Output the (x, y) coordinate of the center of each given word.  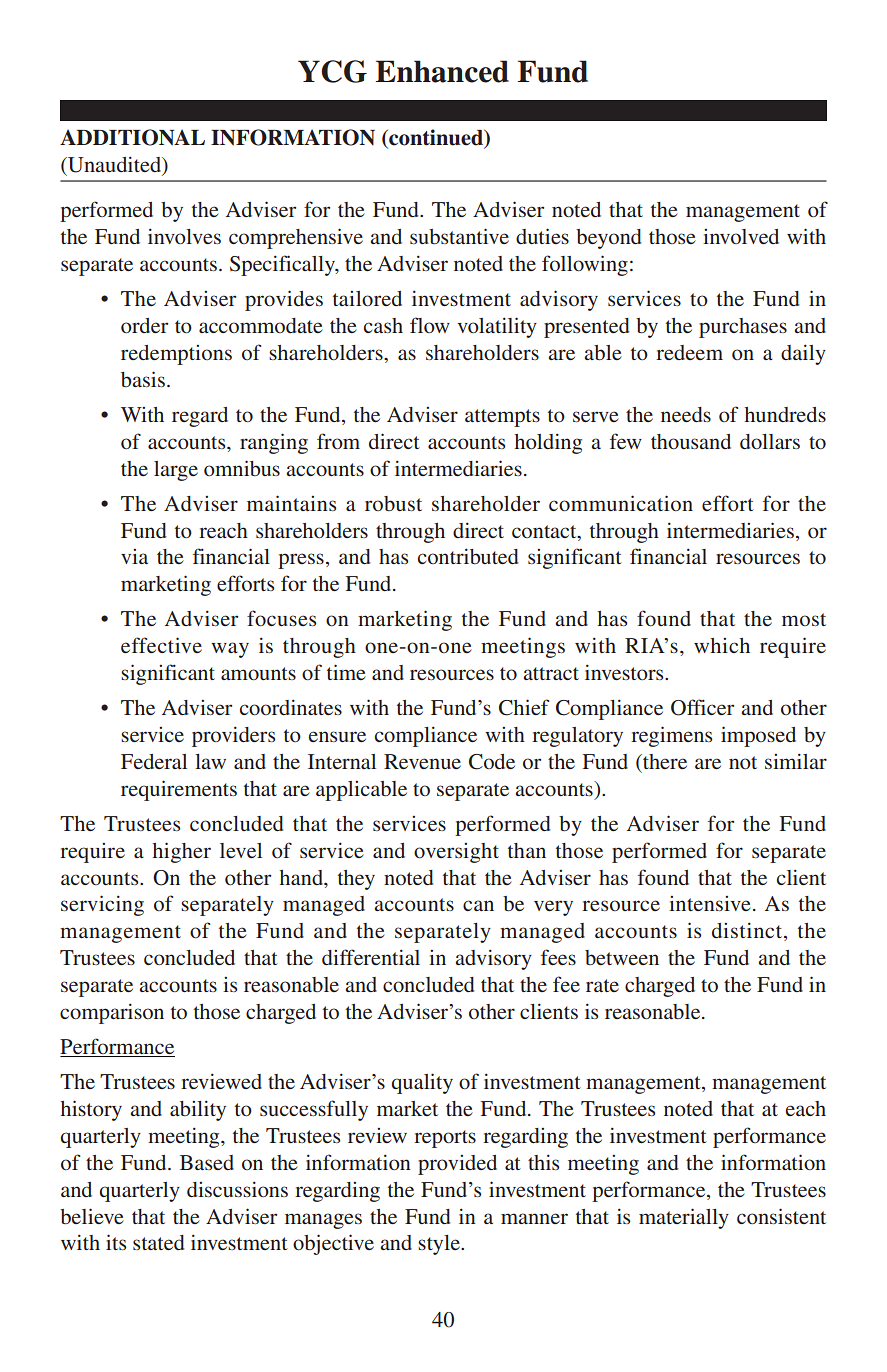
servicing (102, 905)
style (440, 1245)
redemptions (176, 355)
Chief (524, 707)
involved (741, 236)
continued (436, 138)
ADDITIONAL (132, 137)
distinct (748, 931)
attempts (502, 418)
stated (159, 1242)
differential (371, 957)
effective (161, 645)
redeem (689, 352)
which (722, 645)
